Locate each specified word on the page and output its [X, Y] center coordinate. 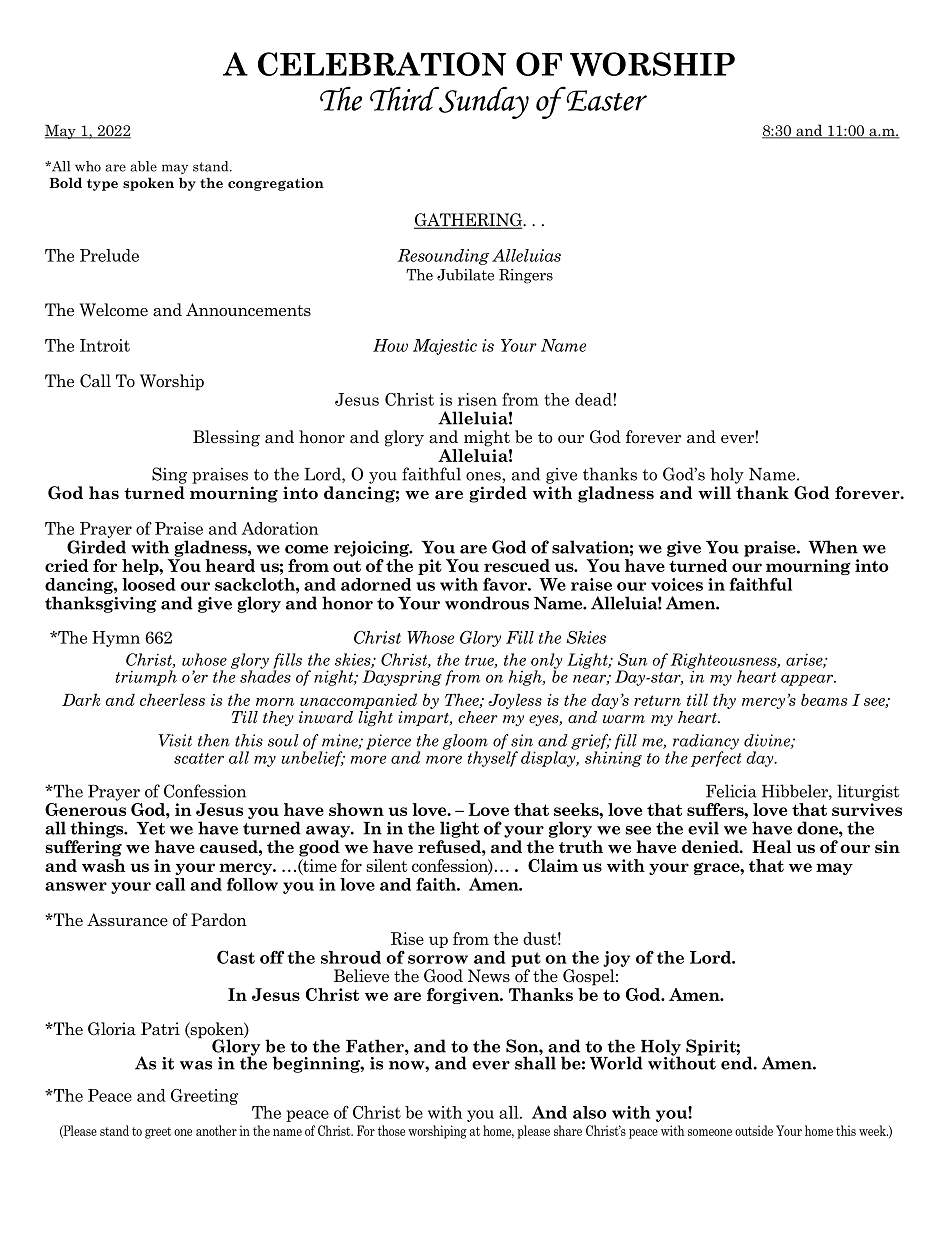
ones [484, 476]
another [216, 1130]
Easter [605, 99]
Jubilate [465, 275]
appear [808, 680]
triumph [146, 678]
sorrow [438, 959]
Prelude [109, 255]
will [714, 492]
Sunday [483, 102]
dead [594, 399]
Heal [772, 847]
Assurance [127, 920]
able [143, 166]
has [104, 493]
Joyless [515, 701]
